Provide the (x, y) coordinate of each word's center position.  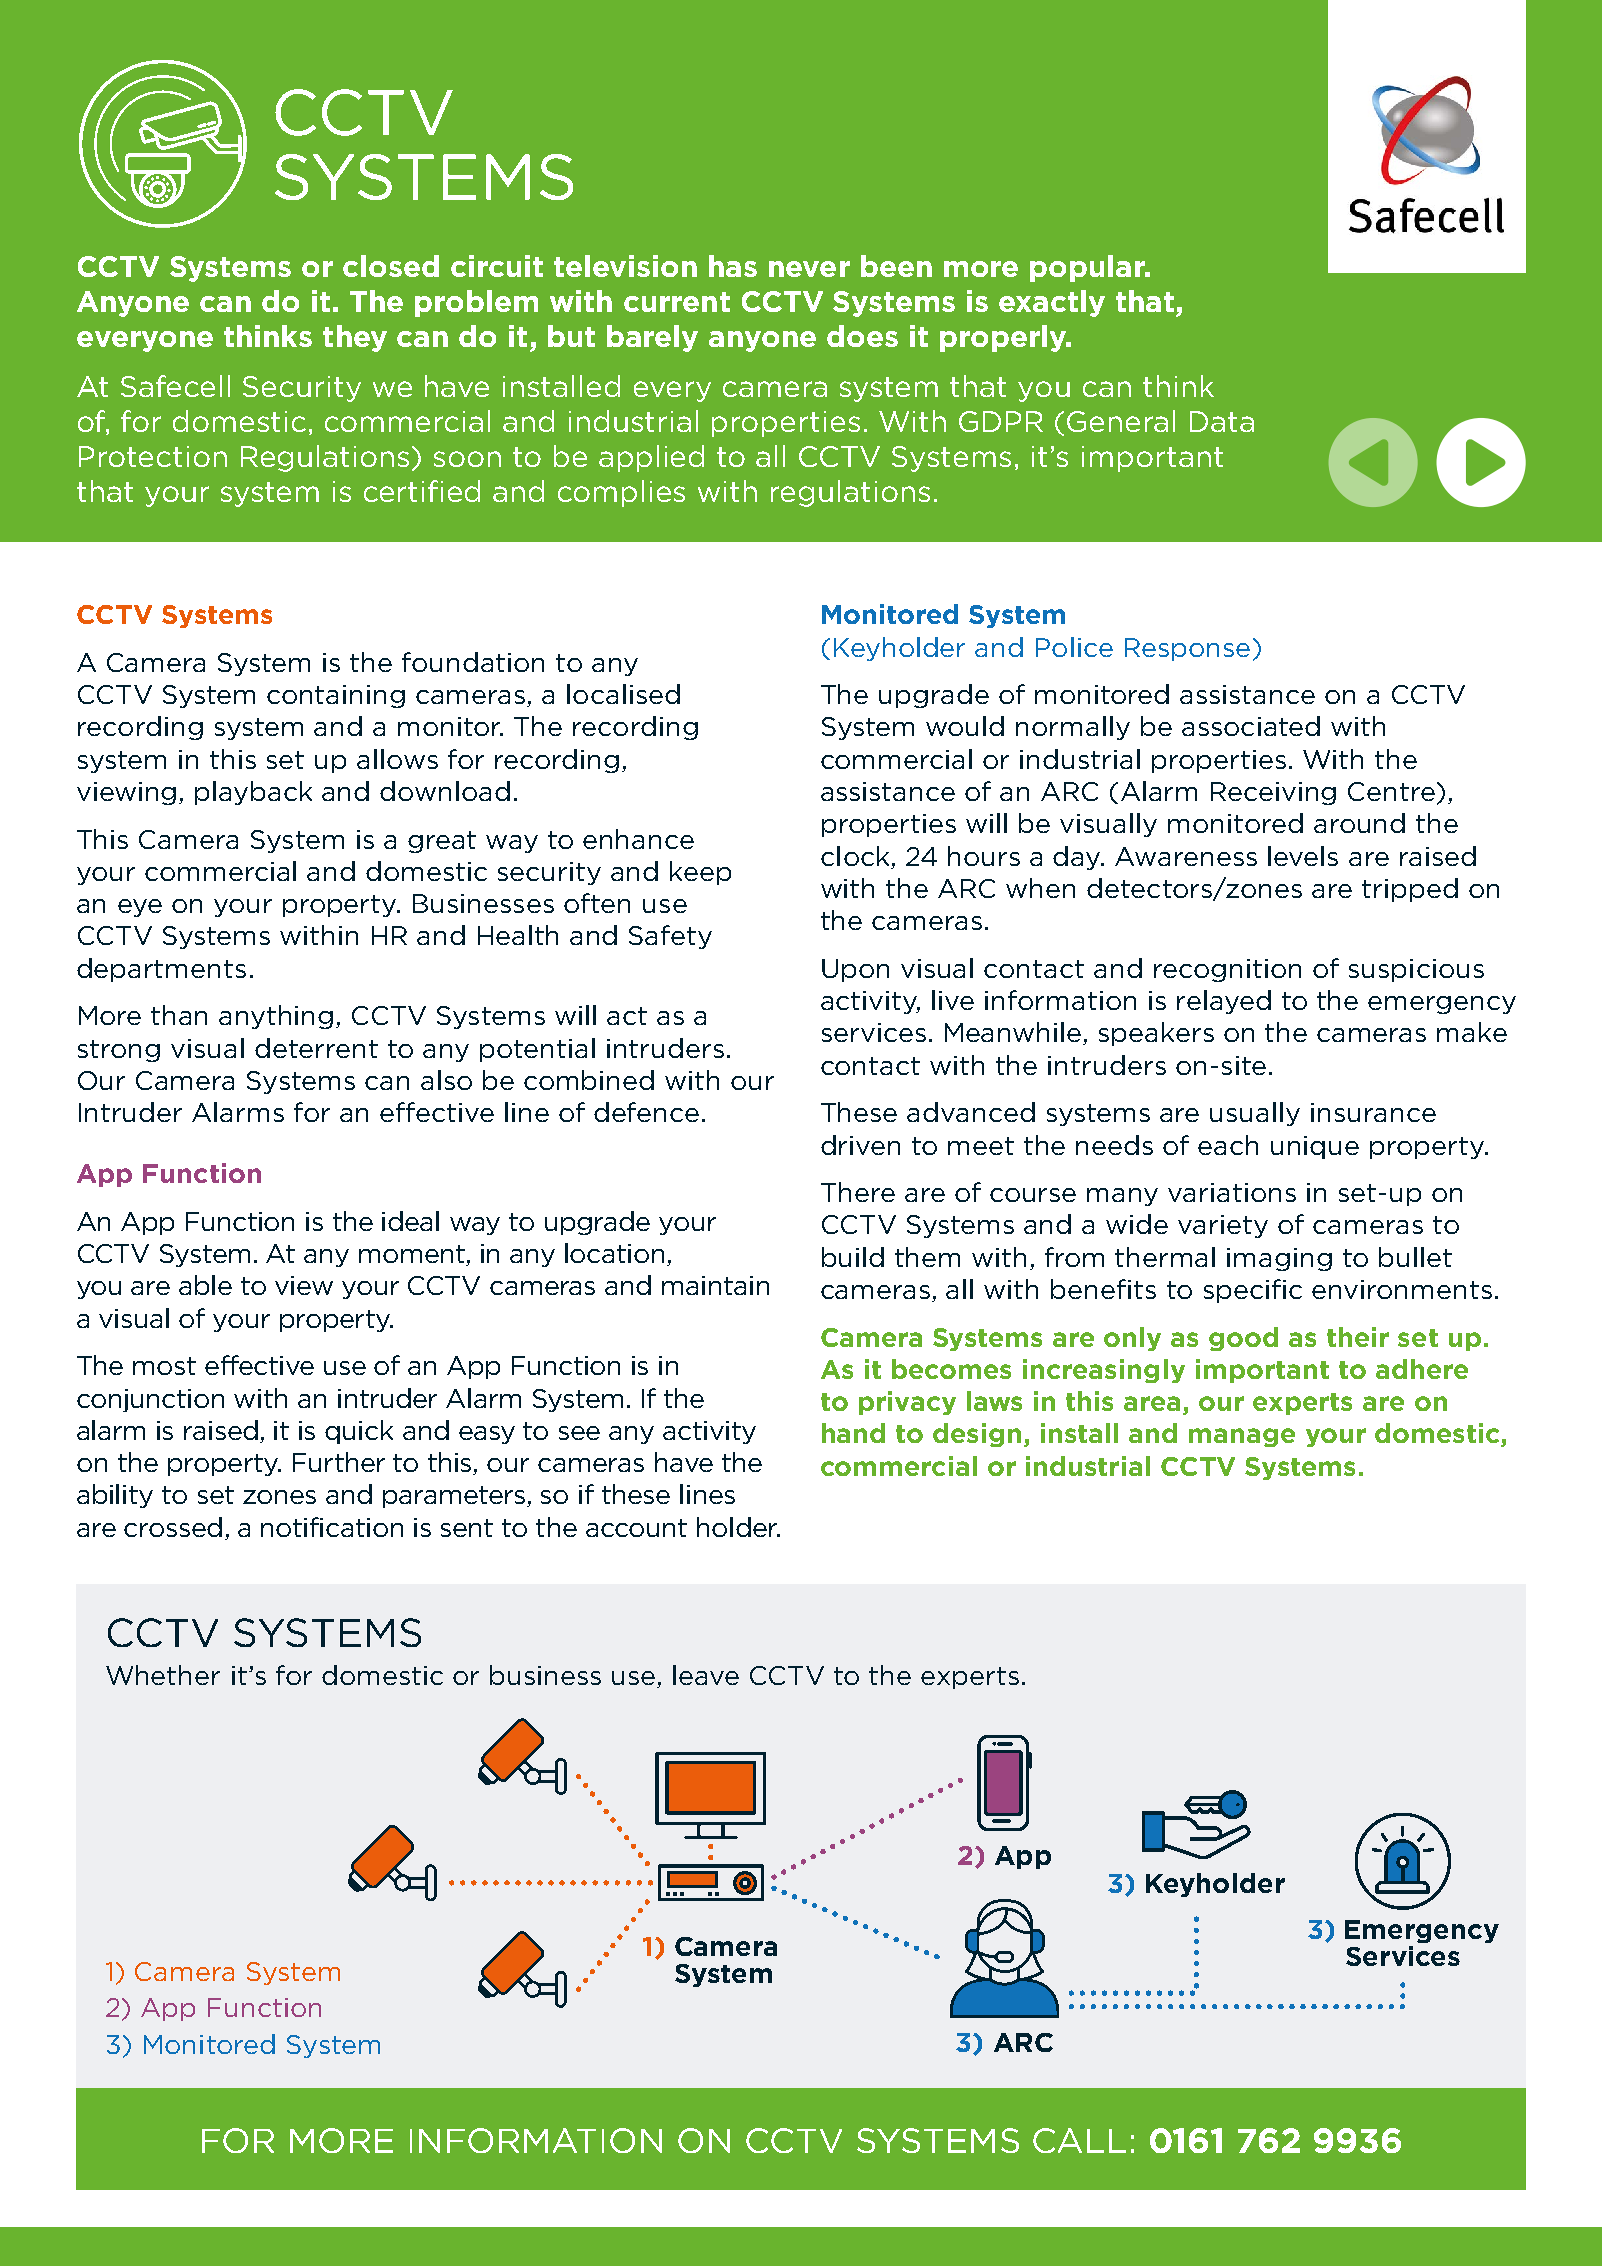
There (858, 1192)
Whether (163, 1675)
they (355, 338)
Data (1222, 421)
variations (1232, 1192)
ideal (410, 1221)
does (862, 336)
